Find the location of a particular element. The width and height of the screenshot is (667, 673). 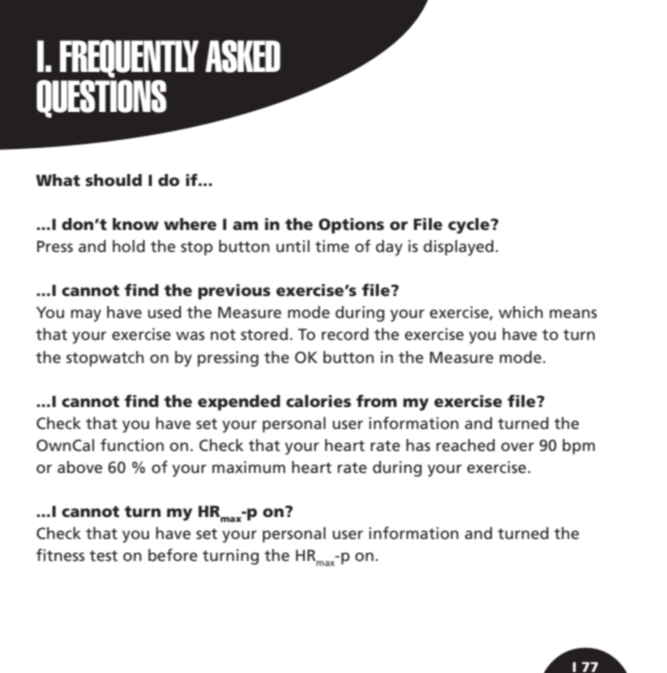

means is located at coordinates (573, 313).
